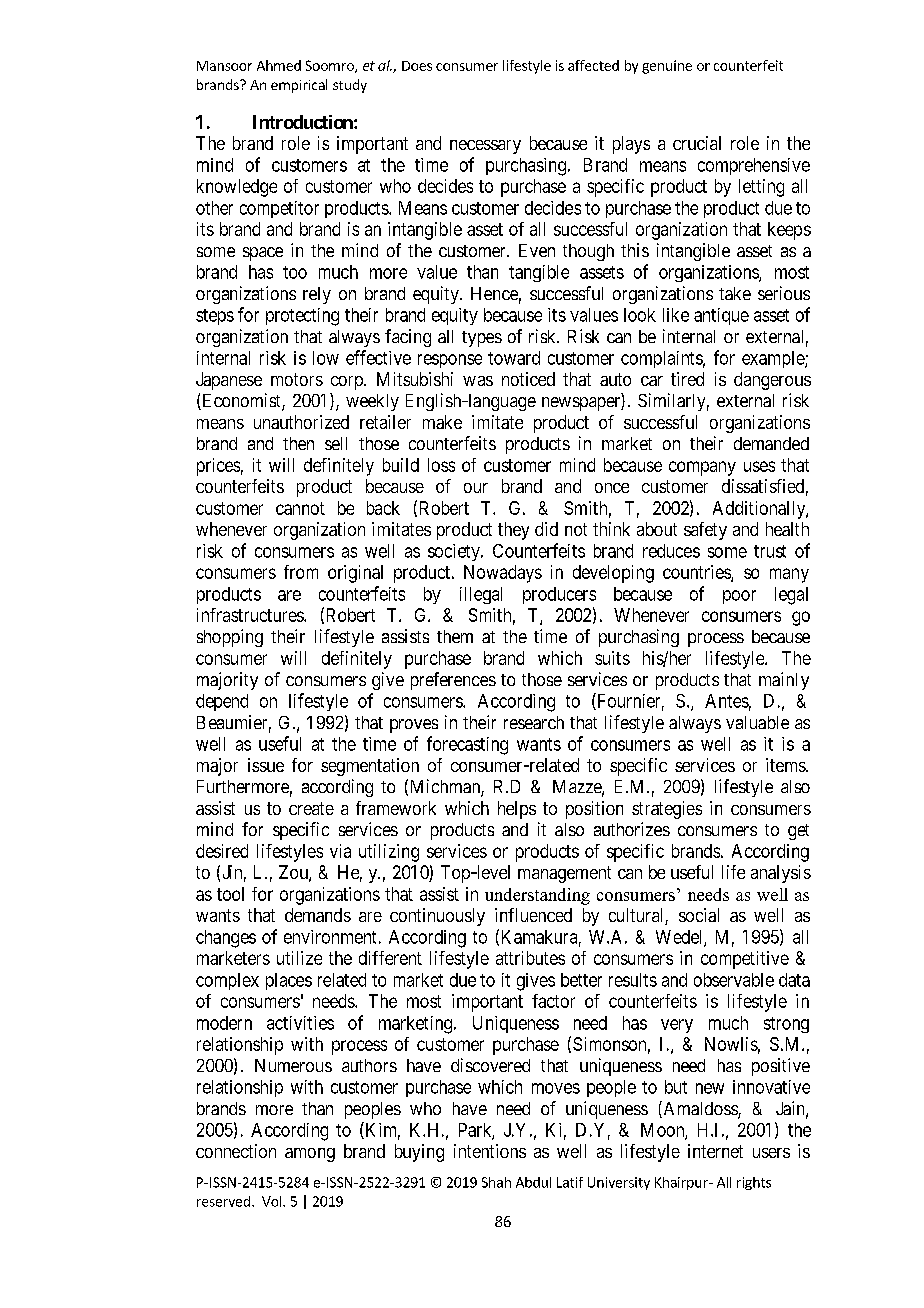 This screenshot has width=924, height=1308. What do you see at coordinates (702, 468) in the screenshot?
I see `company` at bounding box center [702, 468].
